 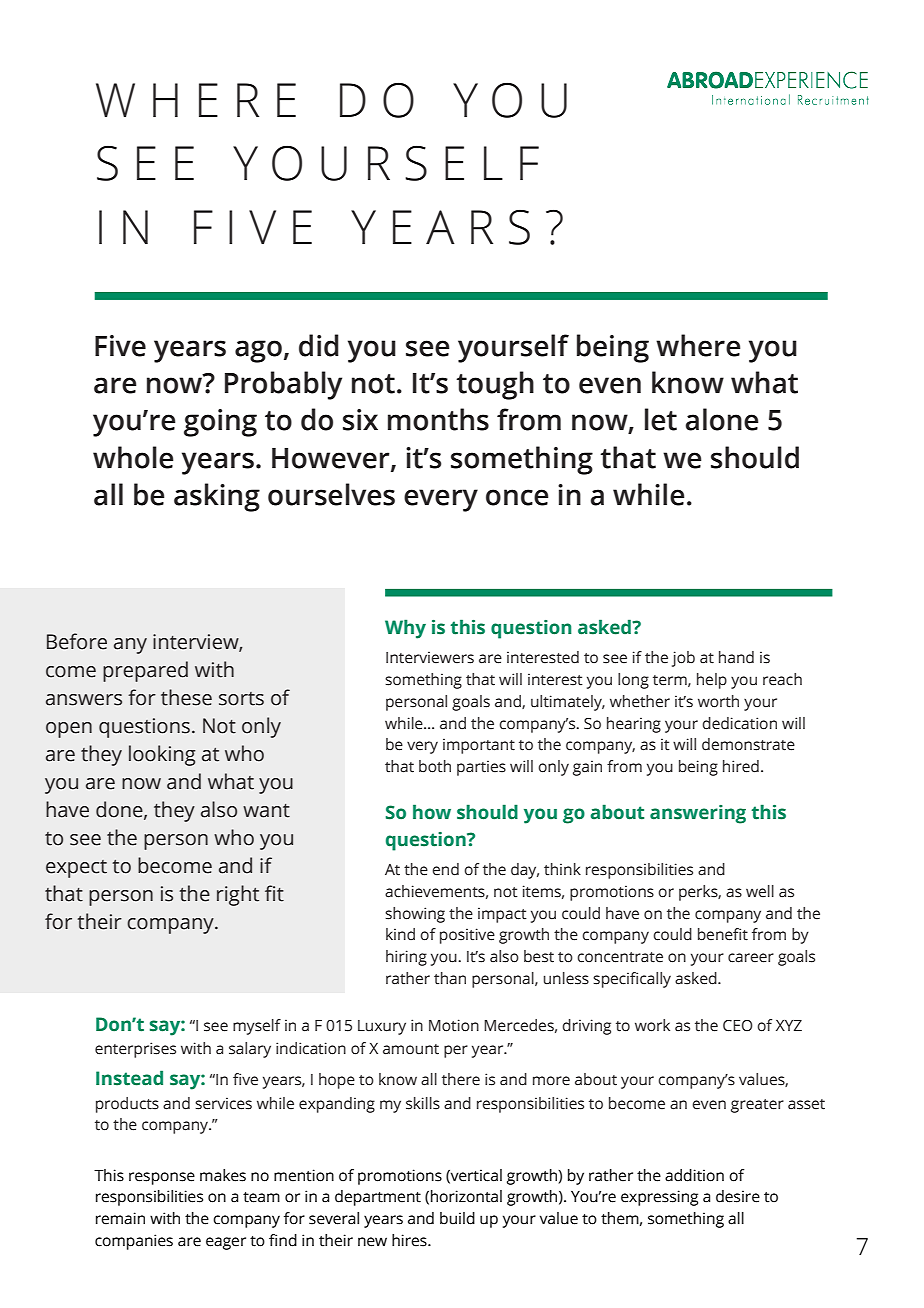 I want to click on tough, so click(x=495, y=385).
